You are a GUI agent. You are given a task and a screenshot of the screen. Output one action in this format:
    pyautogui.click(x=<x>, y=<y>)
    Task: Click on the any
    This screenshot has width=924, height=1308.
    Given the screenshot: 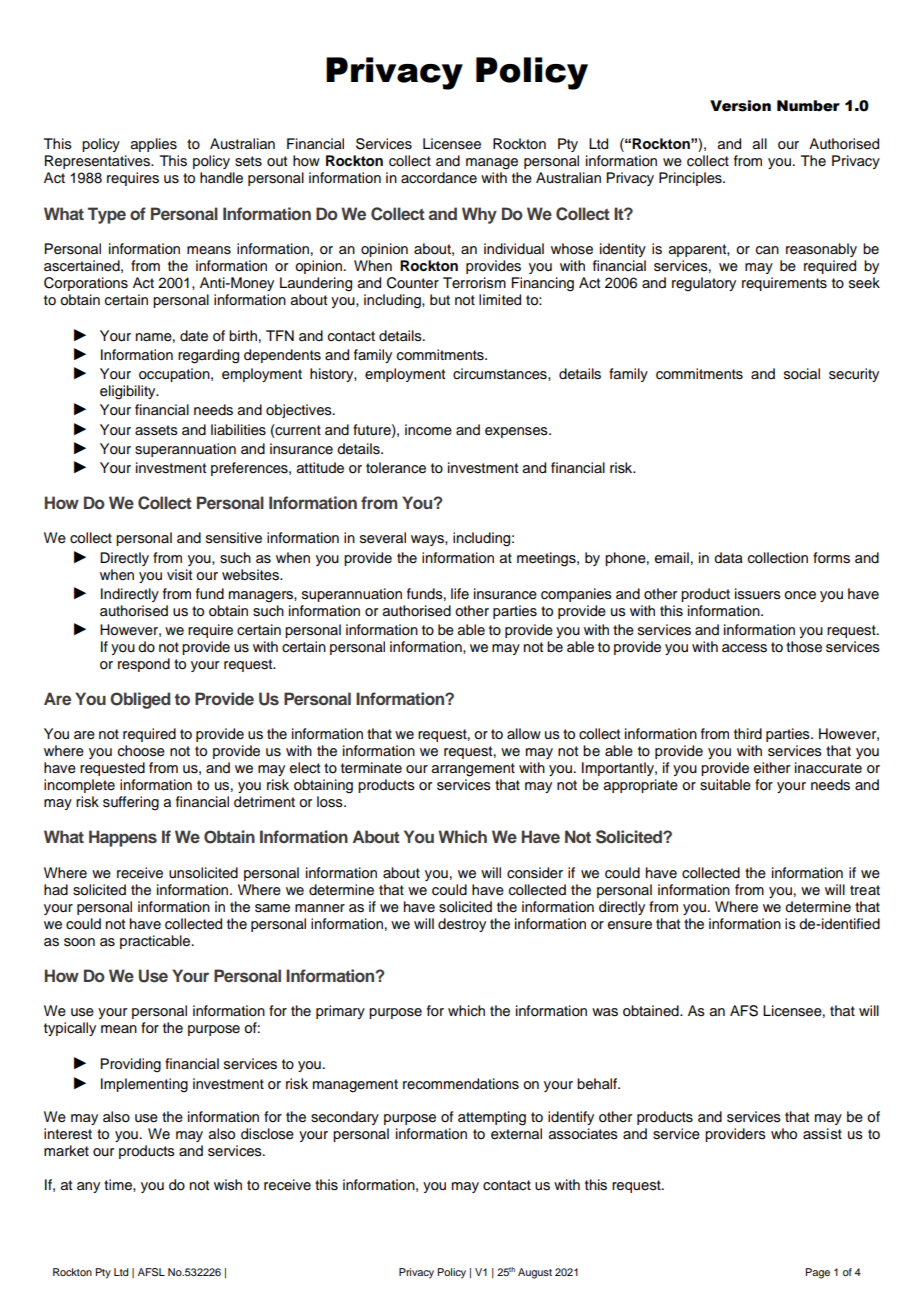 What is the action you would take?
    pyautogui.click(x=88, y=1187)
